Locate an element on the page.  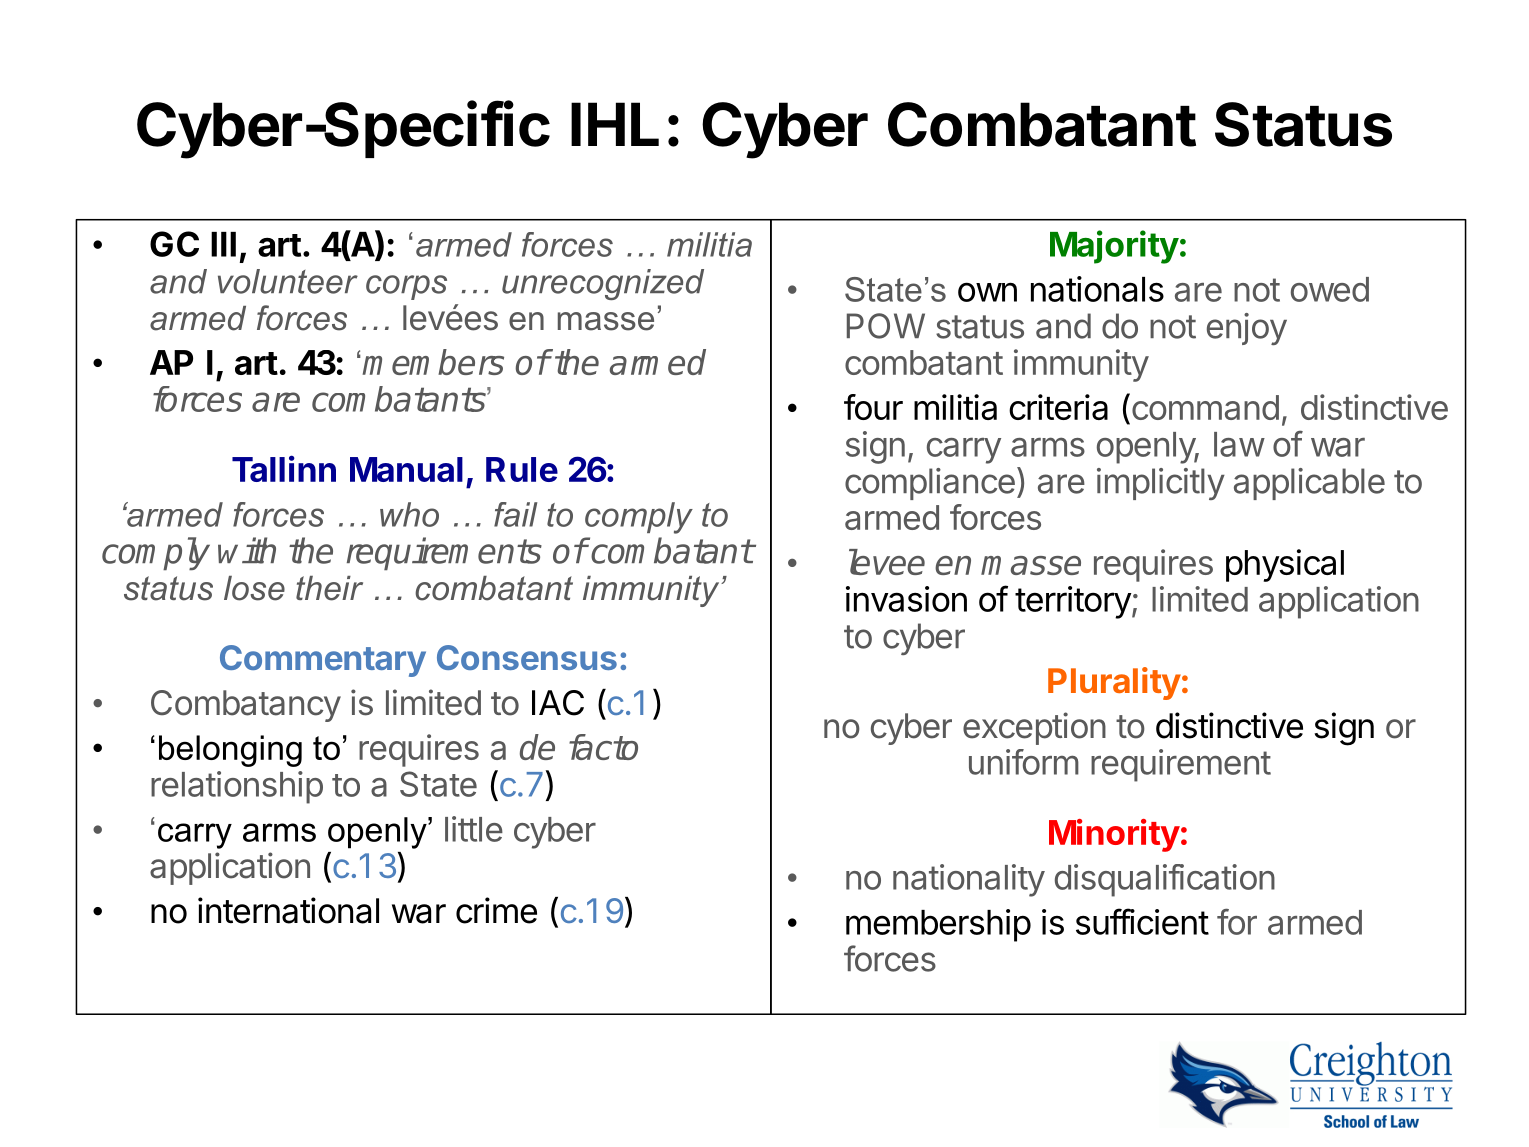
levee is located at coordinates (887, 562).
